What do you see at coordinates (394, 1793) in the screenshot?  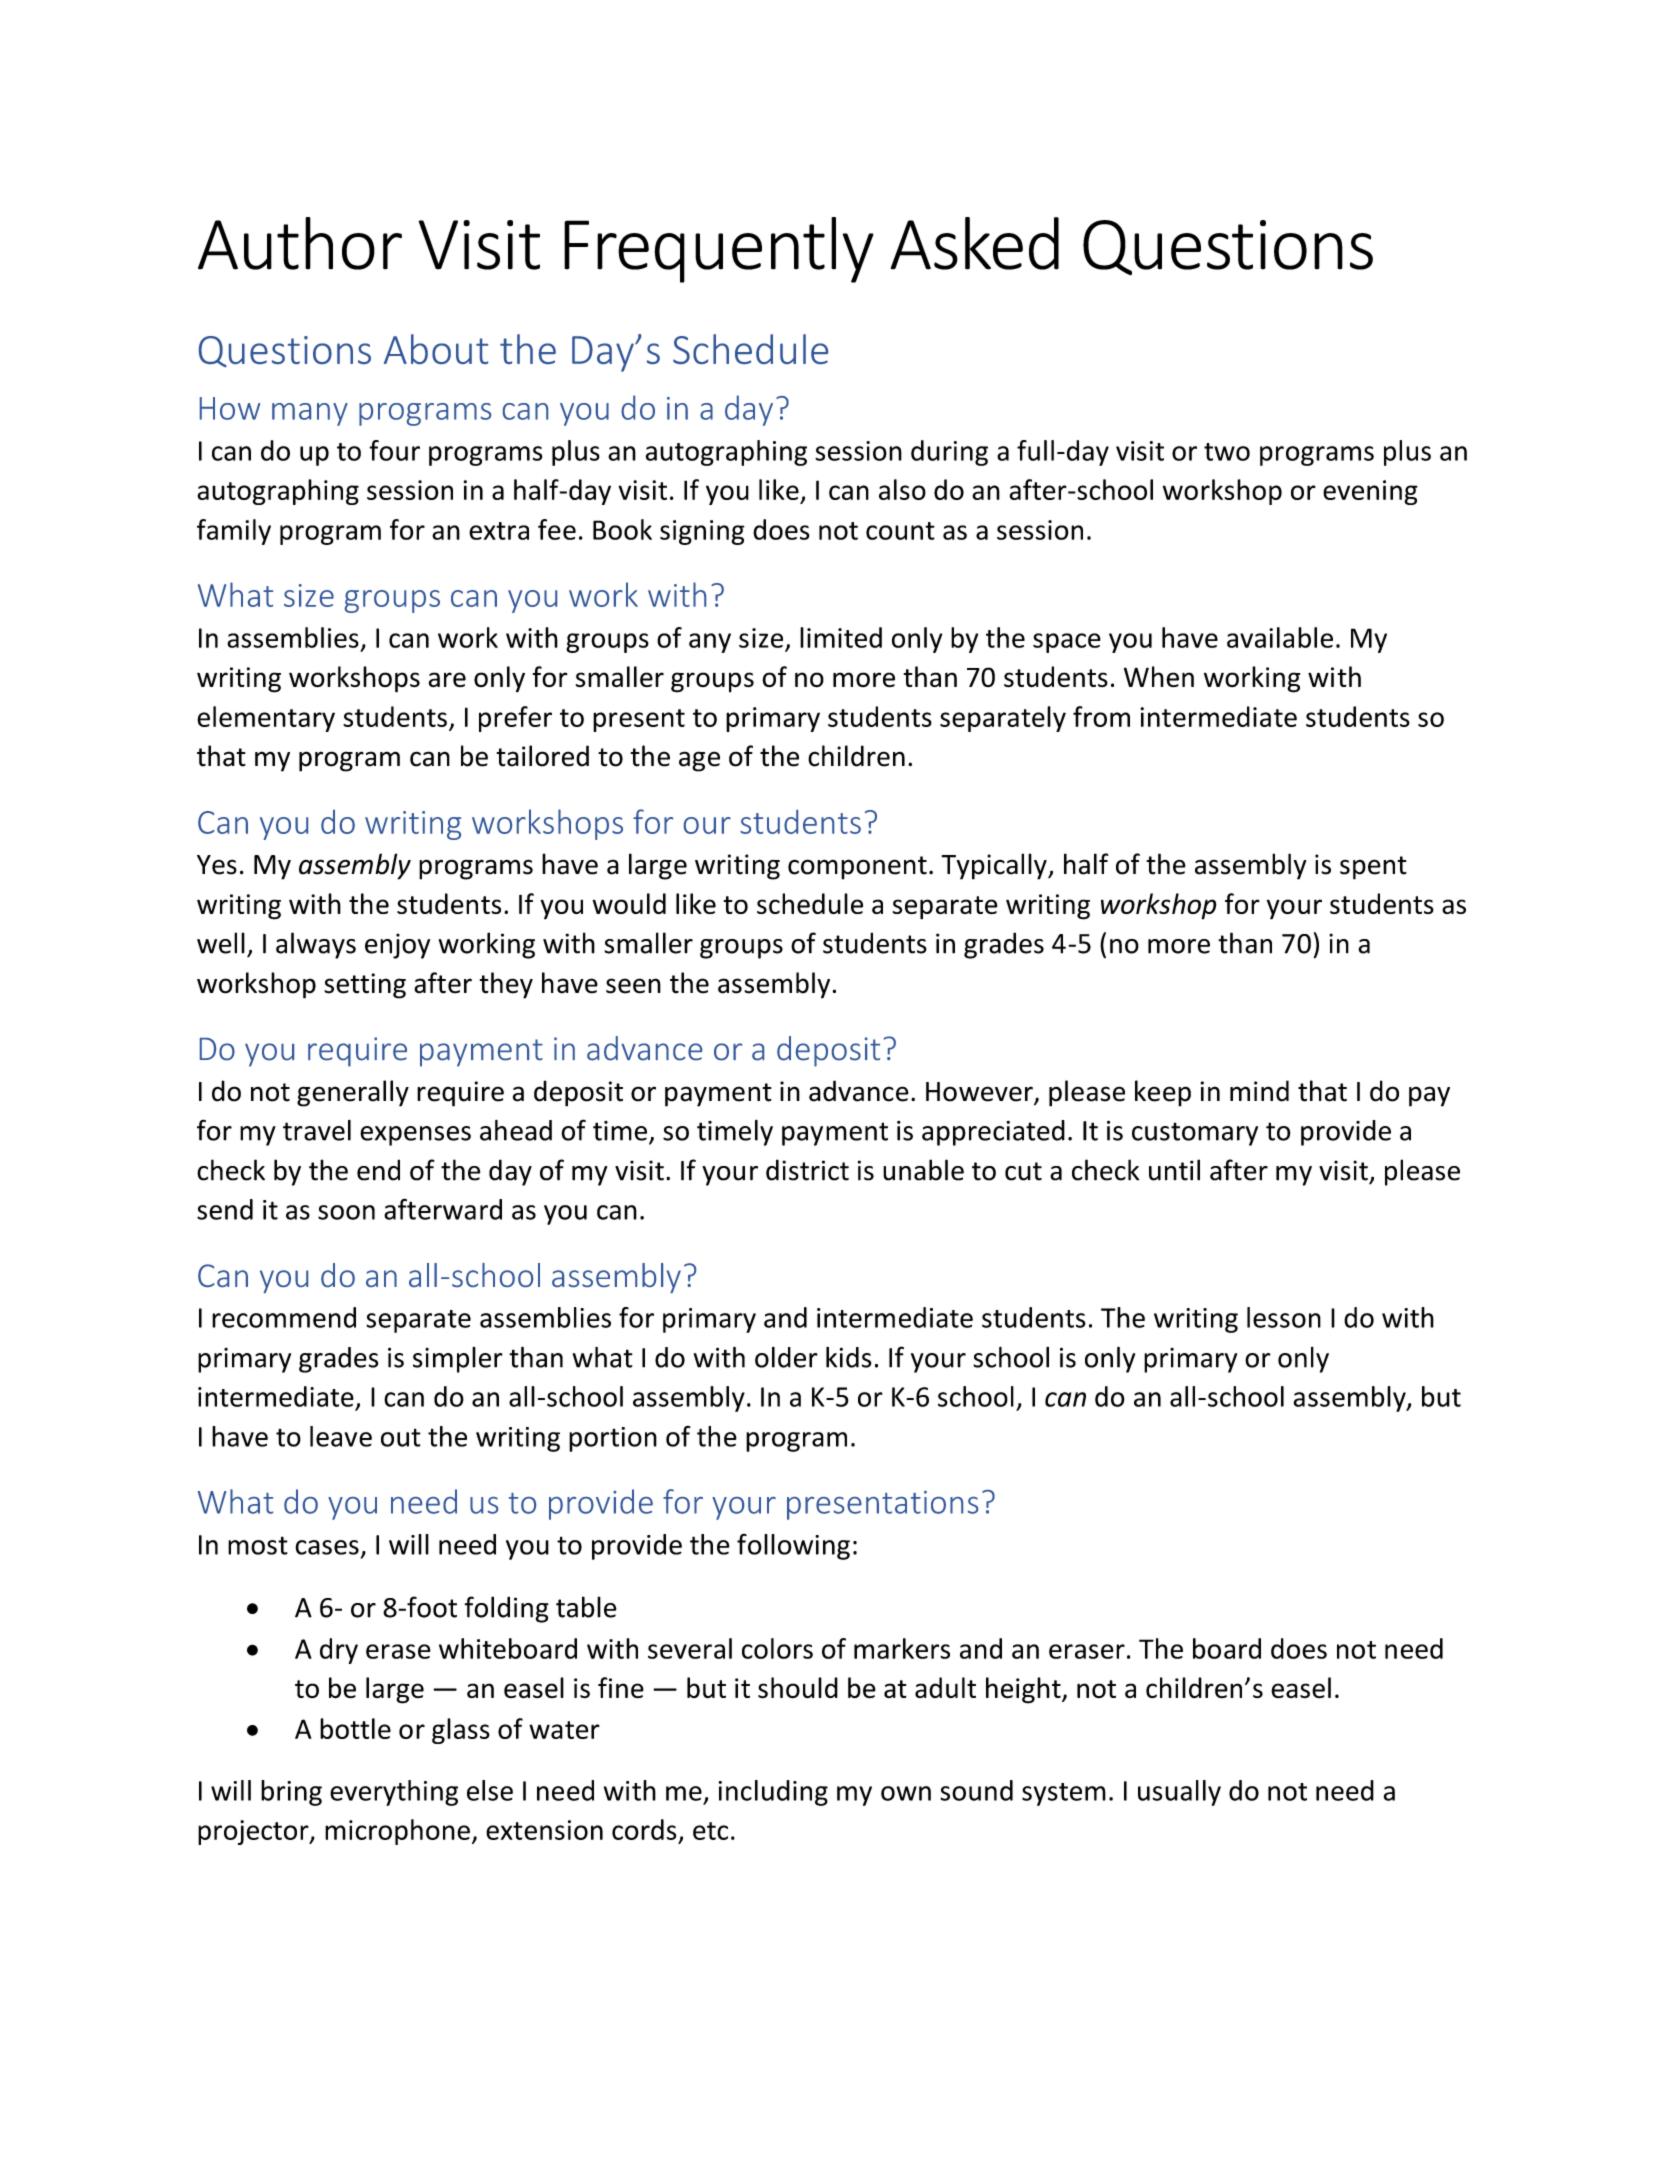 I see `everything` at bounding box center [394, 1793].
